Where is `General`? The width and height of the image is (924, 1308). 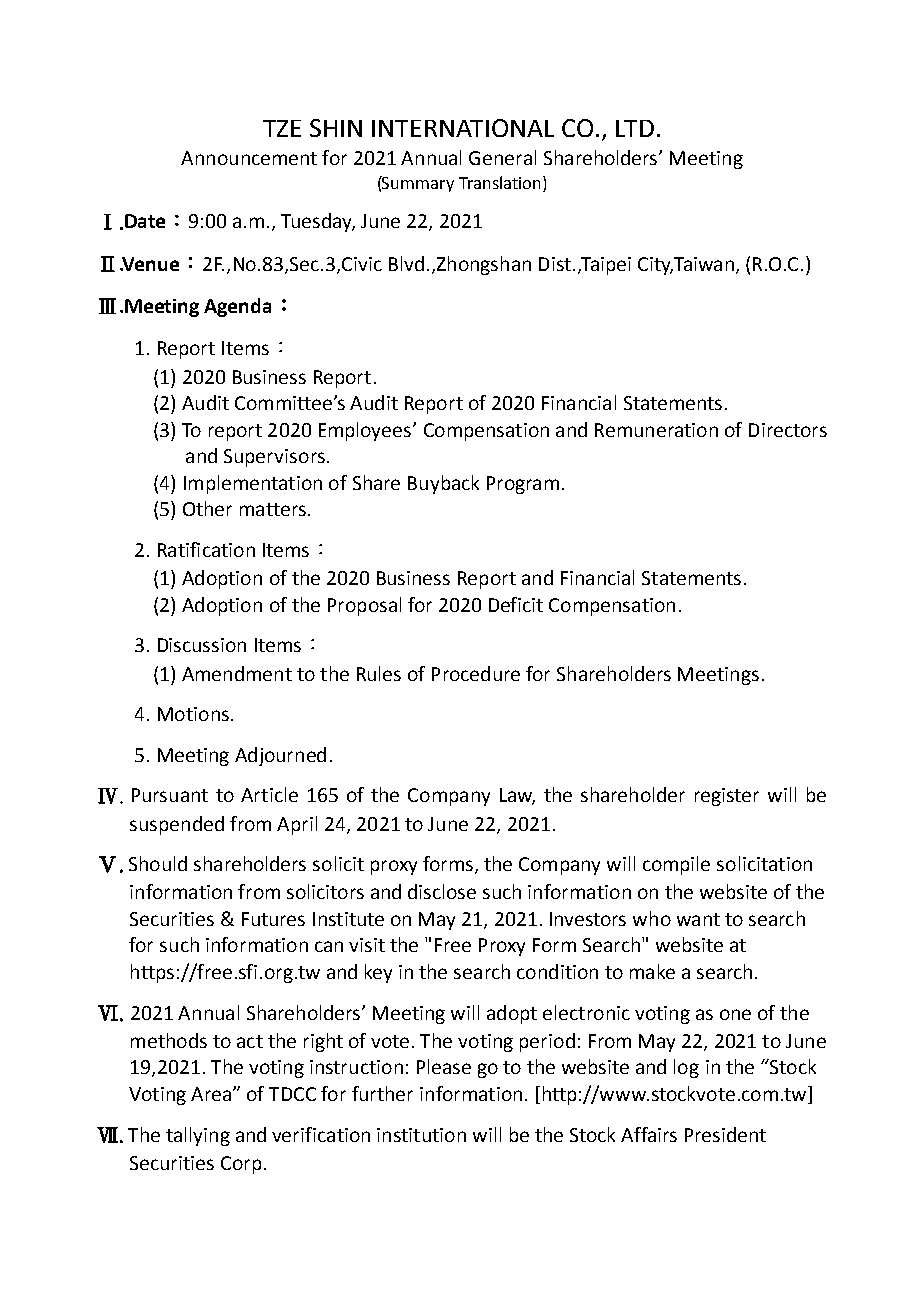 General is located at coordinates (502, 157).
